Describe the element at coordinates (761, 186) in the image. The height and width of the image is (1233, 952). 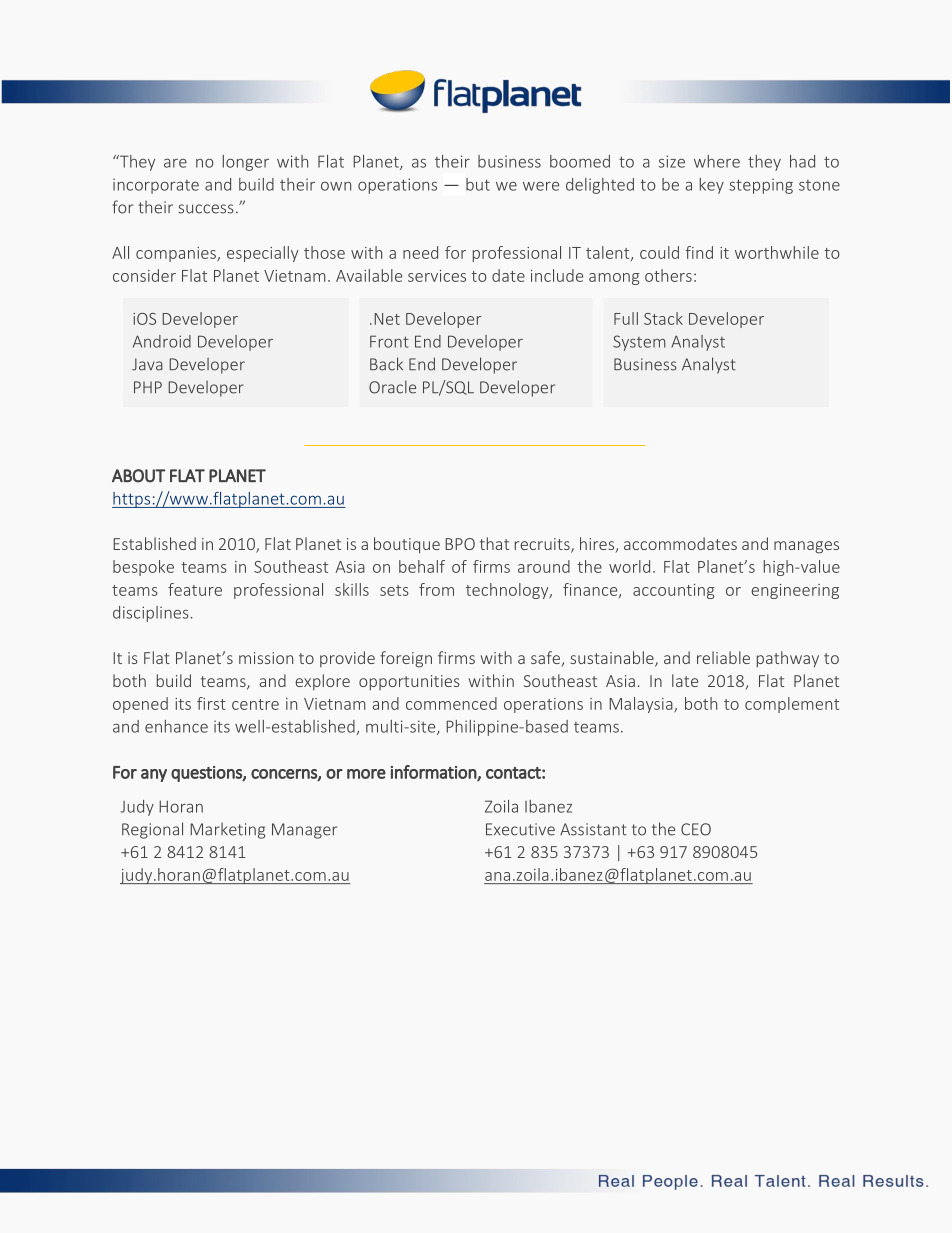
I see `stepping` at that location.
